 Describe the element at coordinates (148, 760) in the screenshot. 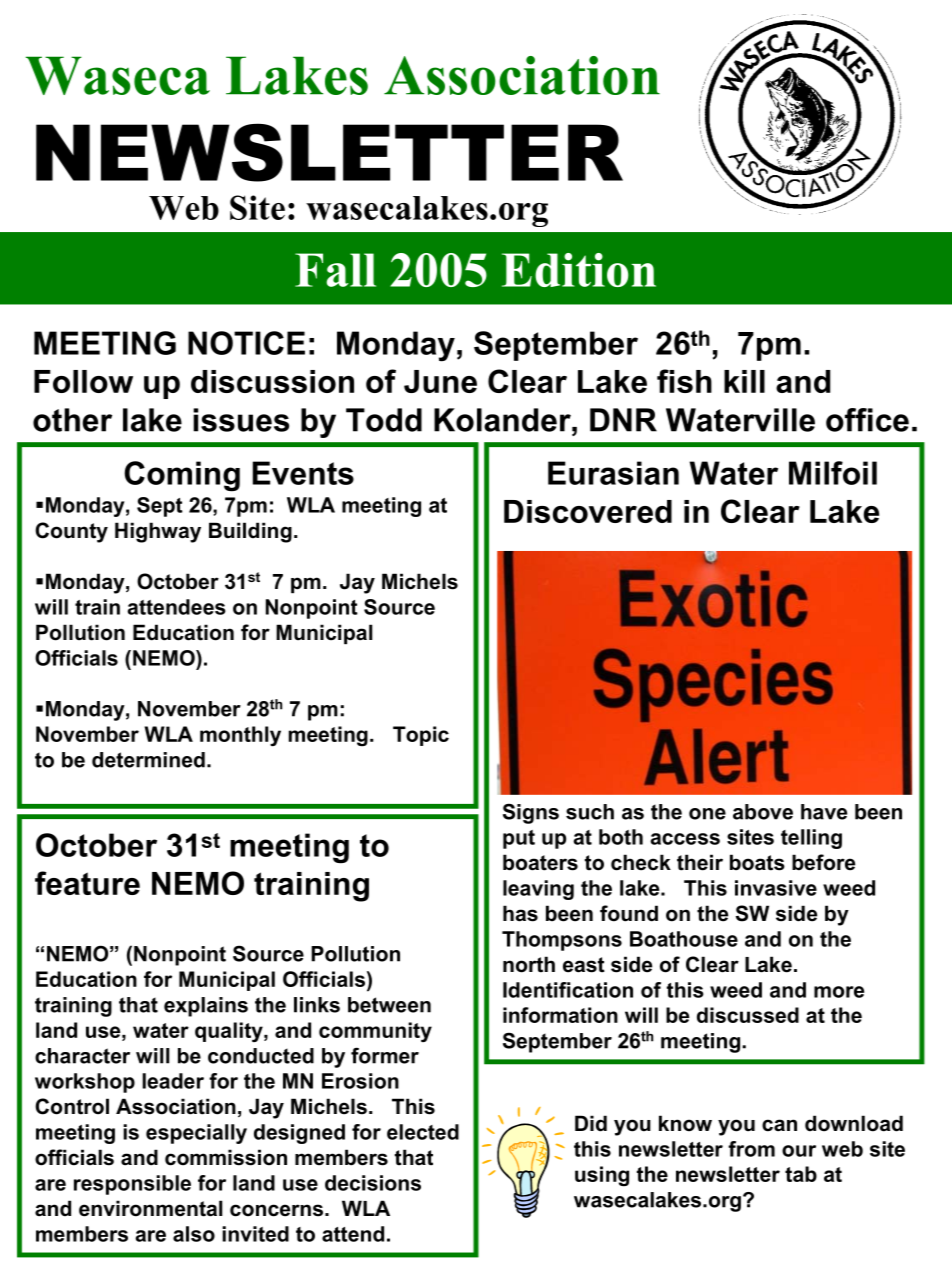

I see `determined` at that location.
